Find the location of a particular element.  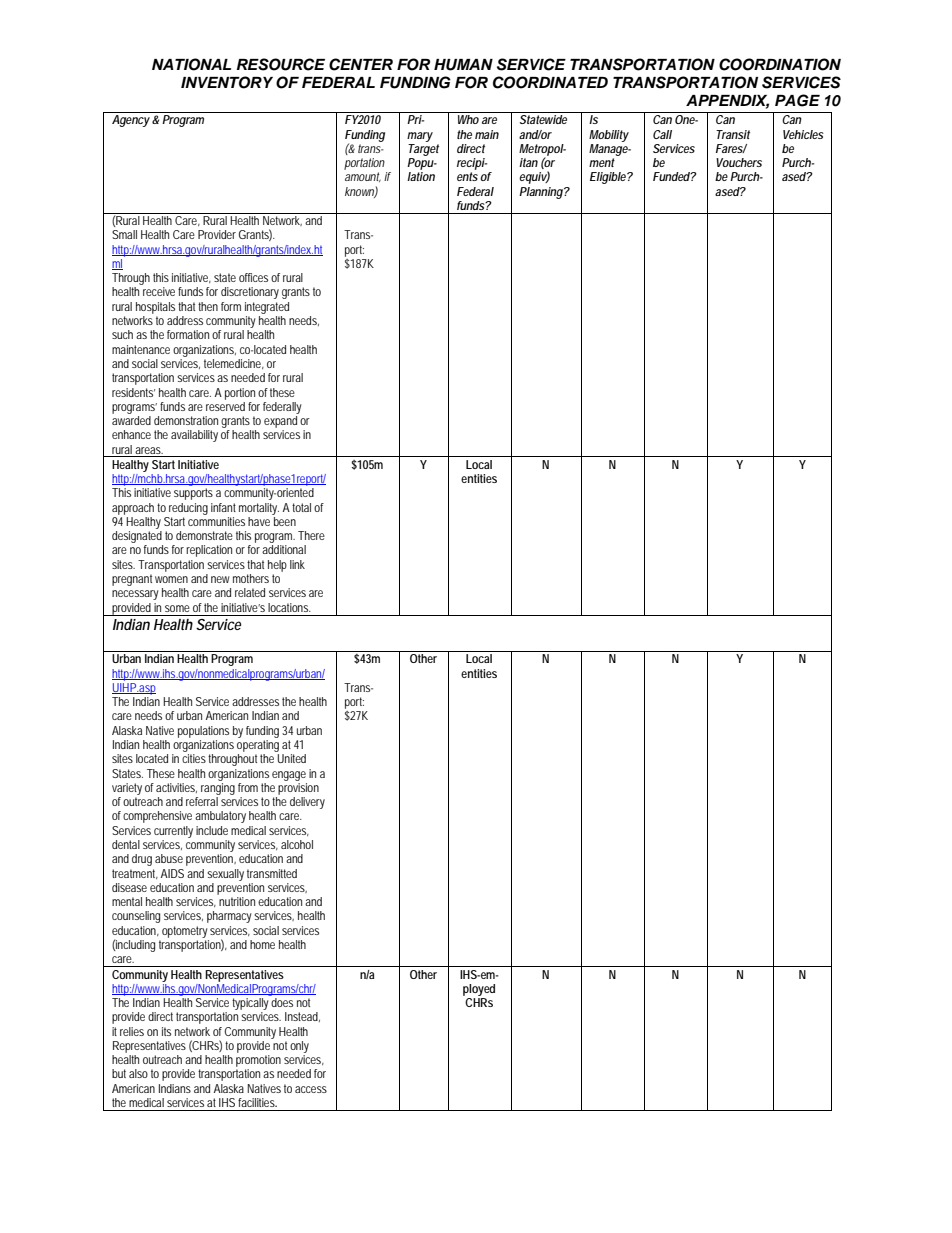

There is located at coordinates (311, 535).
